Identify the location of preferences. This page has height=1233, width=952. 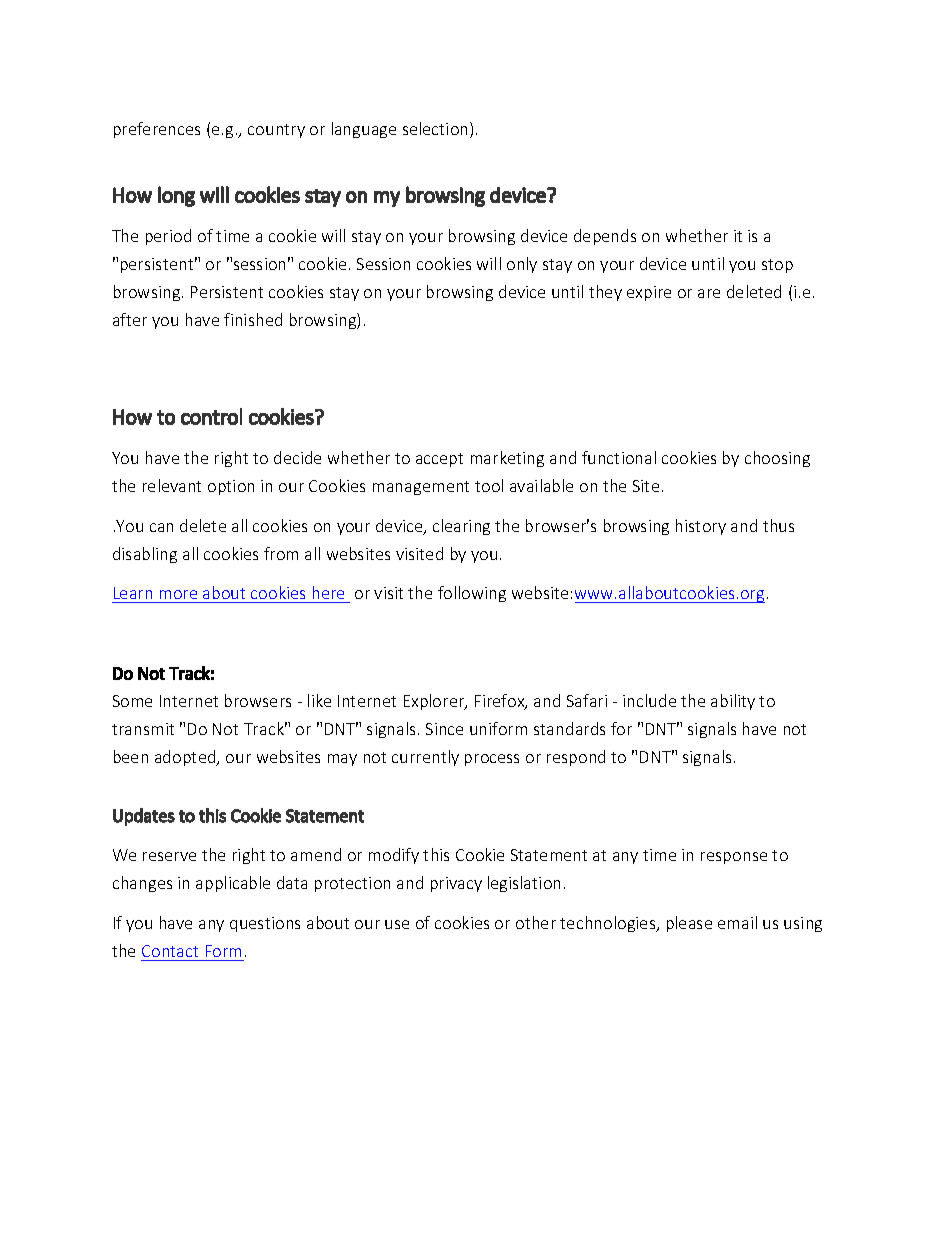
(157, 130).
